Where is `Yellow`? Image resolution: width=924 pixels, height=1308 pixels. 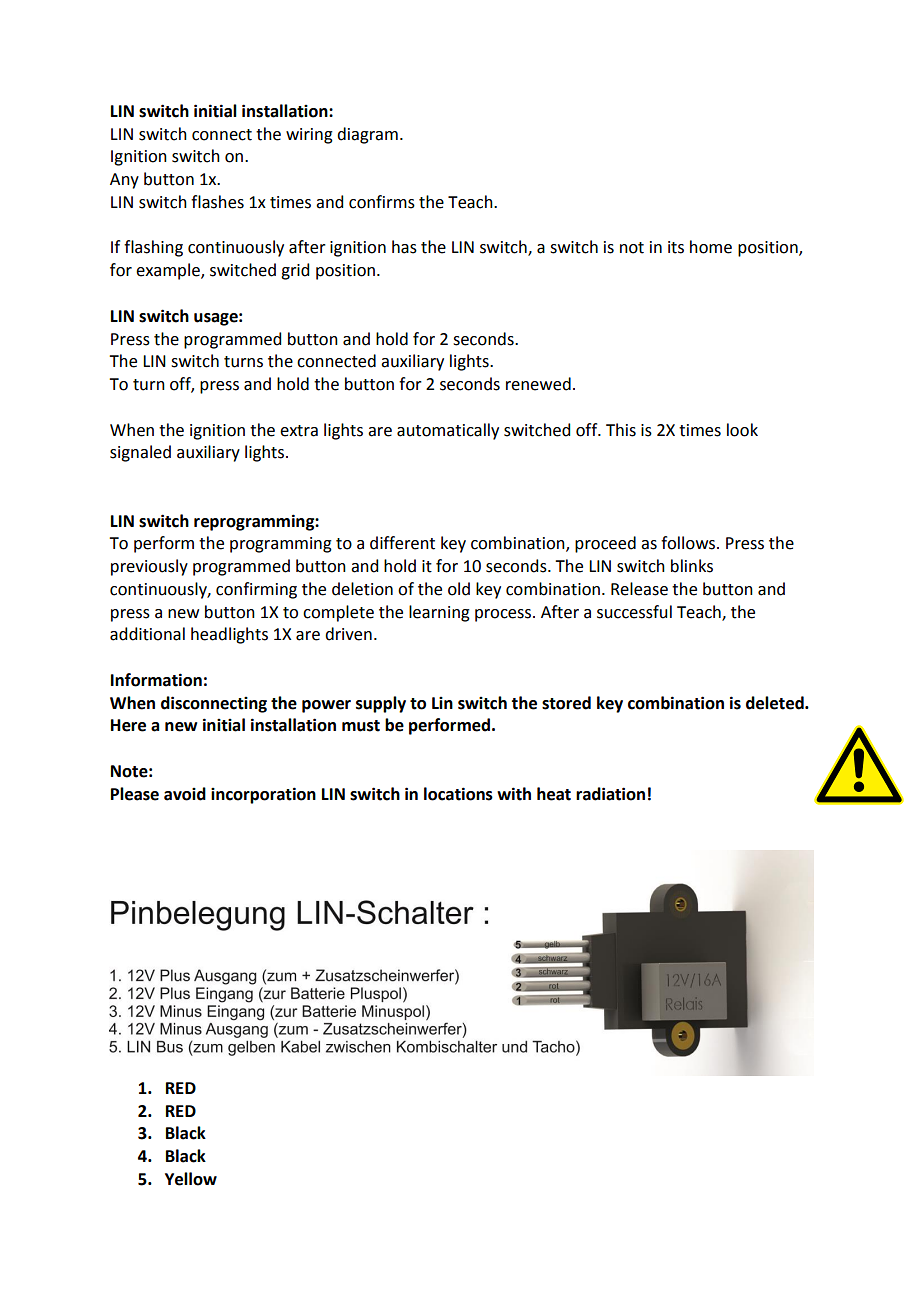
Yellow is located at coordinates (191, 1179).
